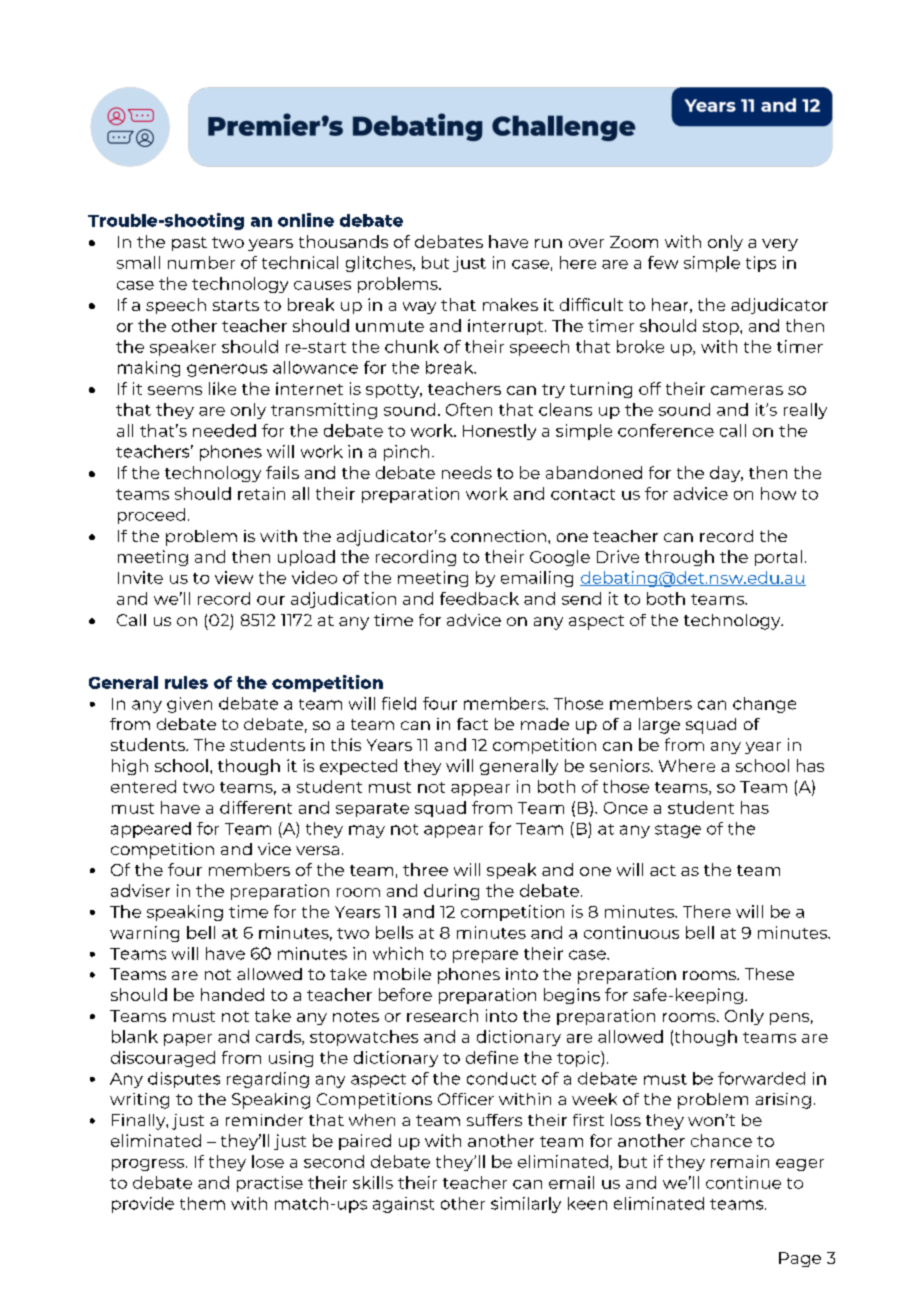 The image size is (924, 1308). What do you see at coordinates (467, 472) in the page?
I see `needs` at bounding box center [467, 472].
